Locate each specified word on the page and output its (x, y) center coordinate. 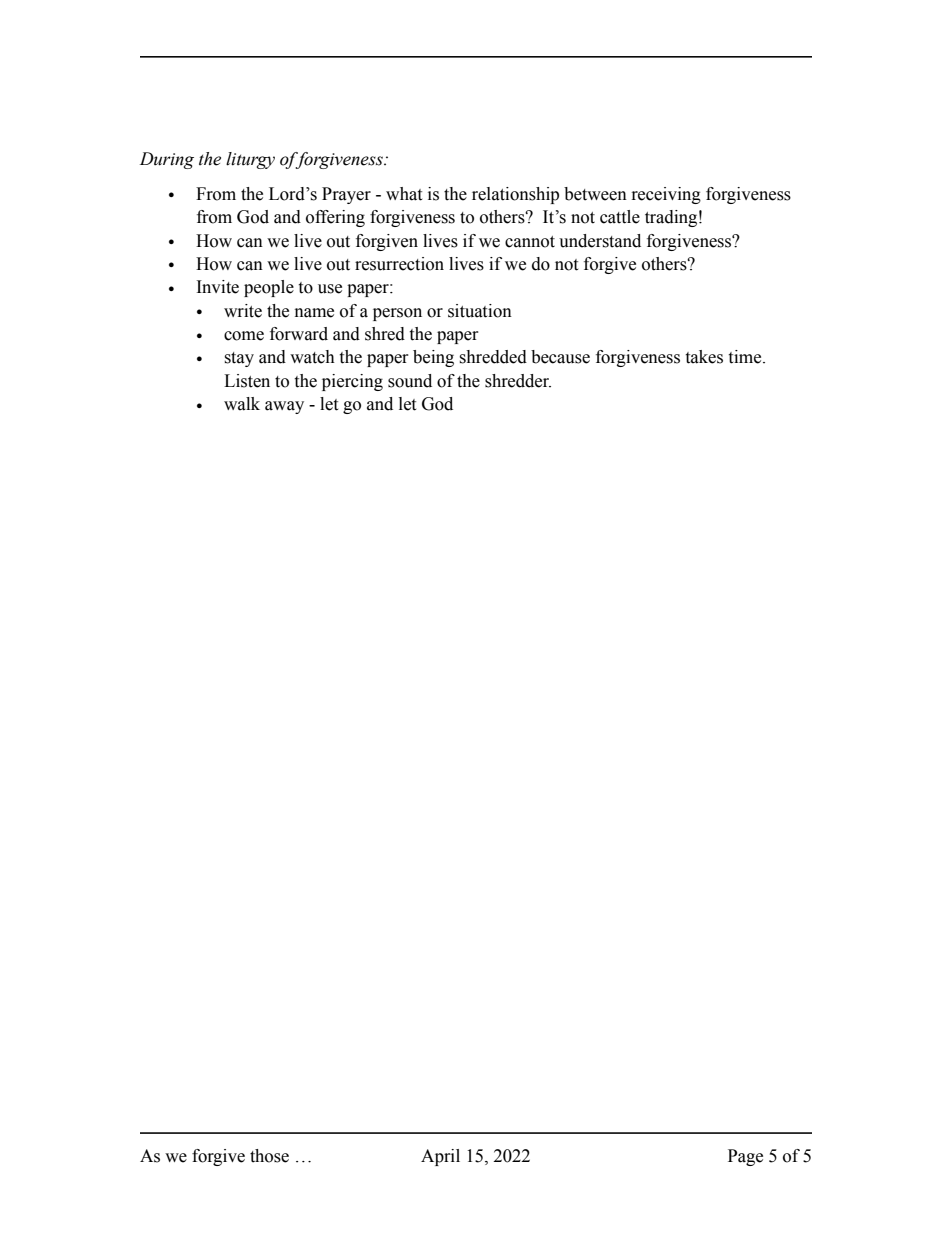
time (746, 357)
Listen (247, 381)
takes (704, 357)
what (404, 194)
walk (242, 404)
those (269, 1156)
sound (410, 381)
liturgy (250, 160)
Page (745, 1157)
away (284, 407)
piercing (352, 382)
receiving (666, 195)
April (440, 1157)
